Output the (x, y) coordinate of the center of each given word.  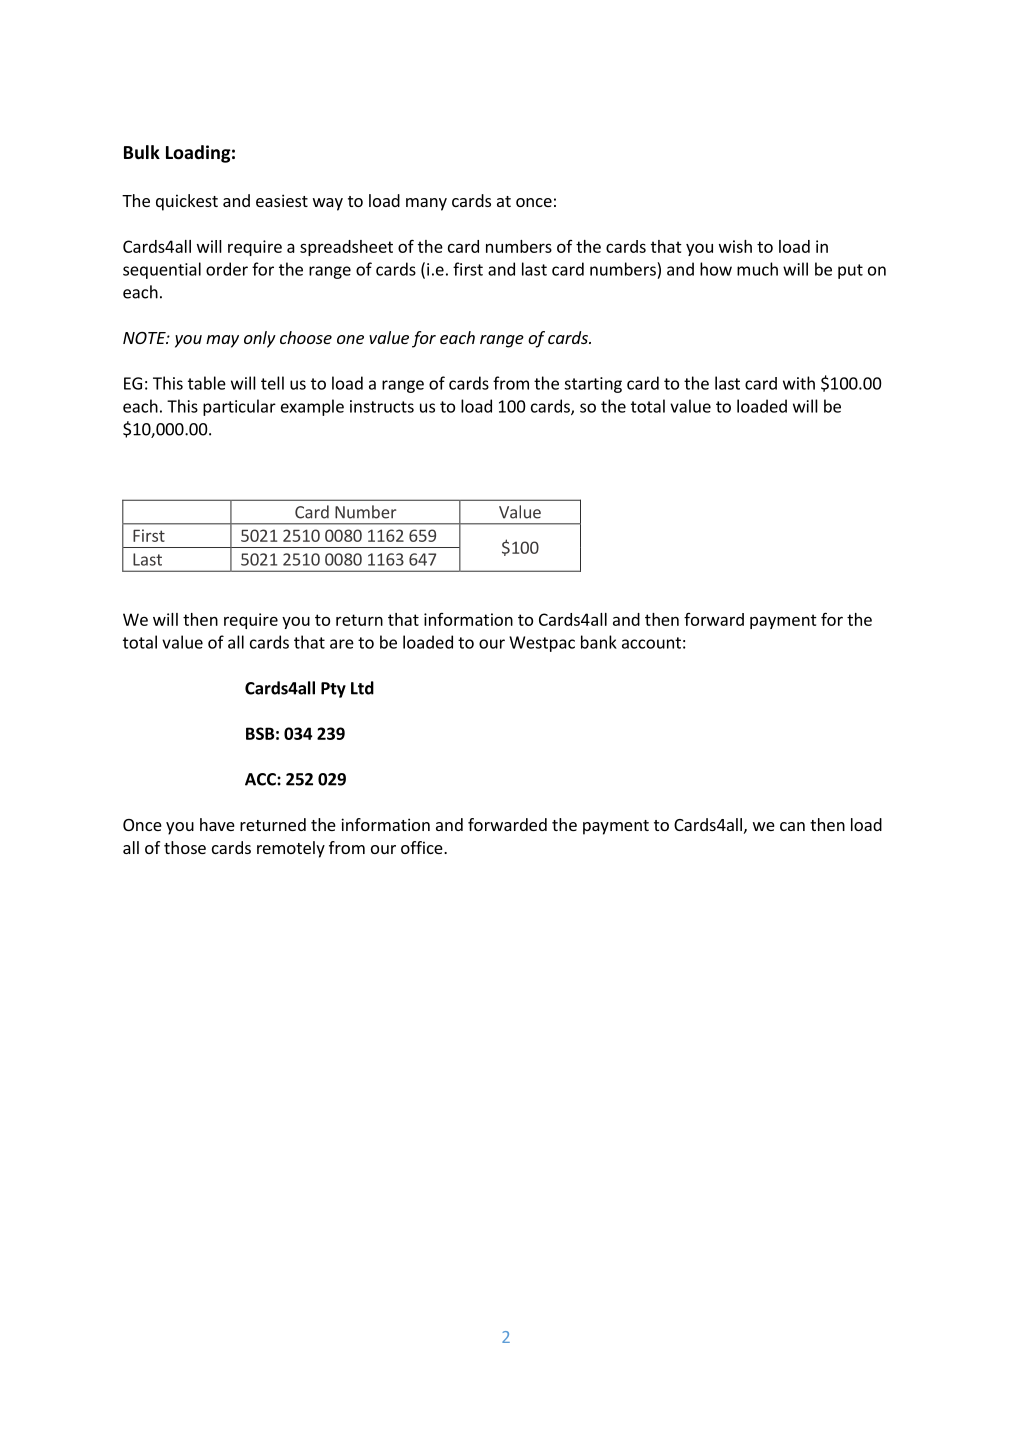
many (426, 204)
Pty (333, 690)
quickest (187, 202)
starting (593, 385)
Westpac (542, 644)
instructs (382, 406)
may (222, 341)
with (799, 383)
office (423, 847)
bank (599, 642)
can (792, 826)
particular (239, 407)
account (651, 643)
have (217, 824)
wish (735, 246)
